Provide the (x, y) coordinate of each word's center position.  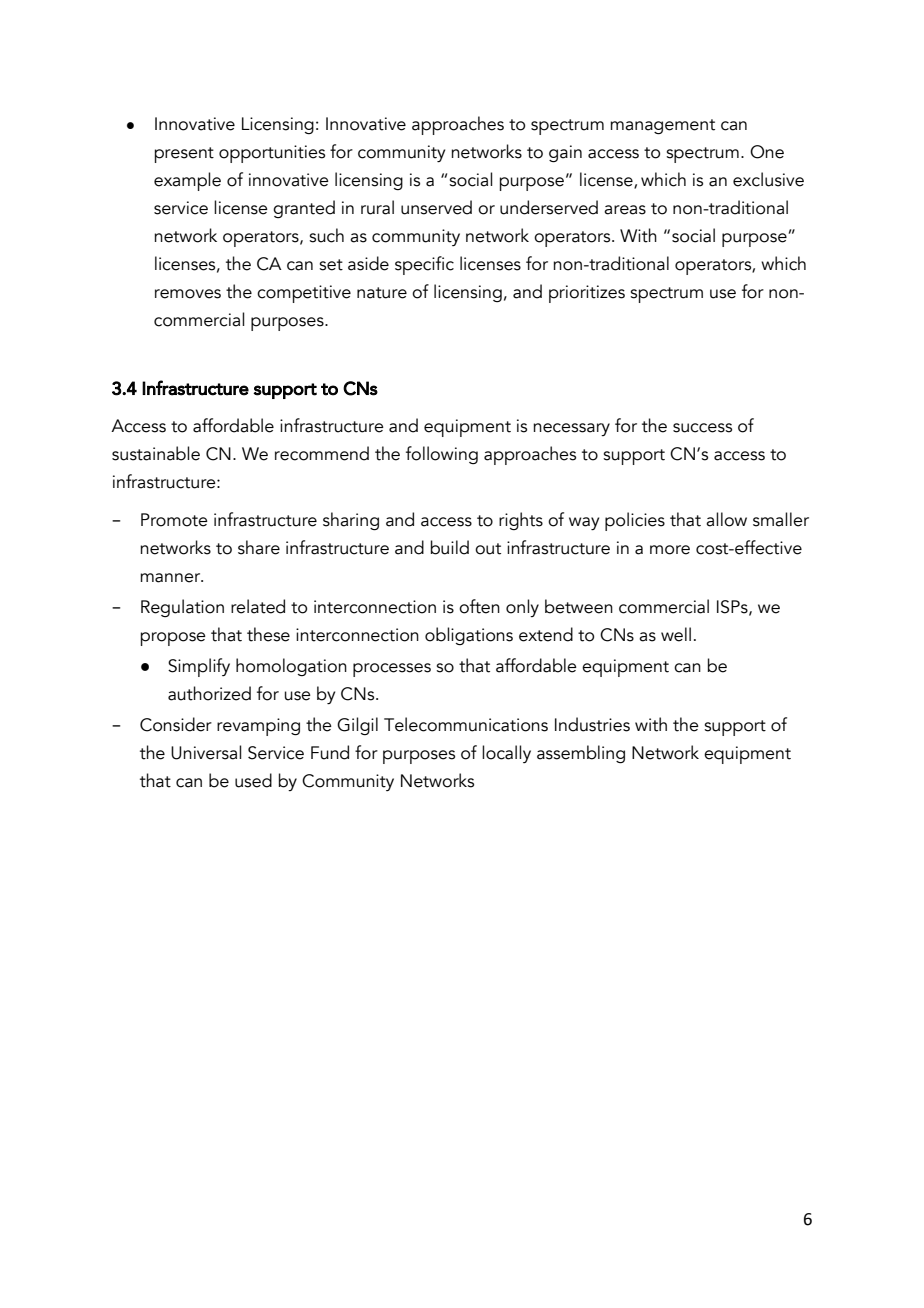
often (479, 606)
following (442, 455)
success (702, 428)
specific (424, 265)
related (258, 606)
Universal (206, 752)
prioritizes (587, 294)
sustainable (156, 453)
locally (506, 754)
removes (188, 294)
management (662, 127)
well (676, 634)
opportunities (272, 154)
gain (565, 154)
